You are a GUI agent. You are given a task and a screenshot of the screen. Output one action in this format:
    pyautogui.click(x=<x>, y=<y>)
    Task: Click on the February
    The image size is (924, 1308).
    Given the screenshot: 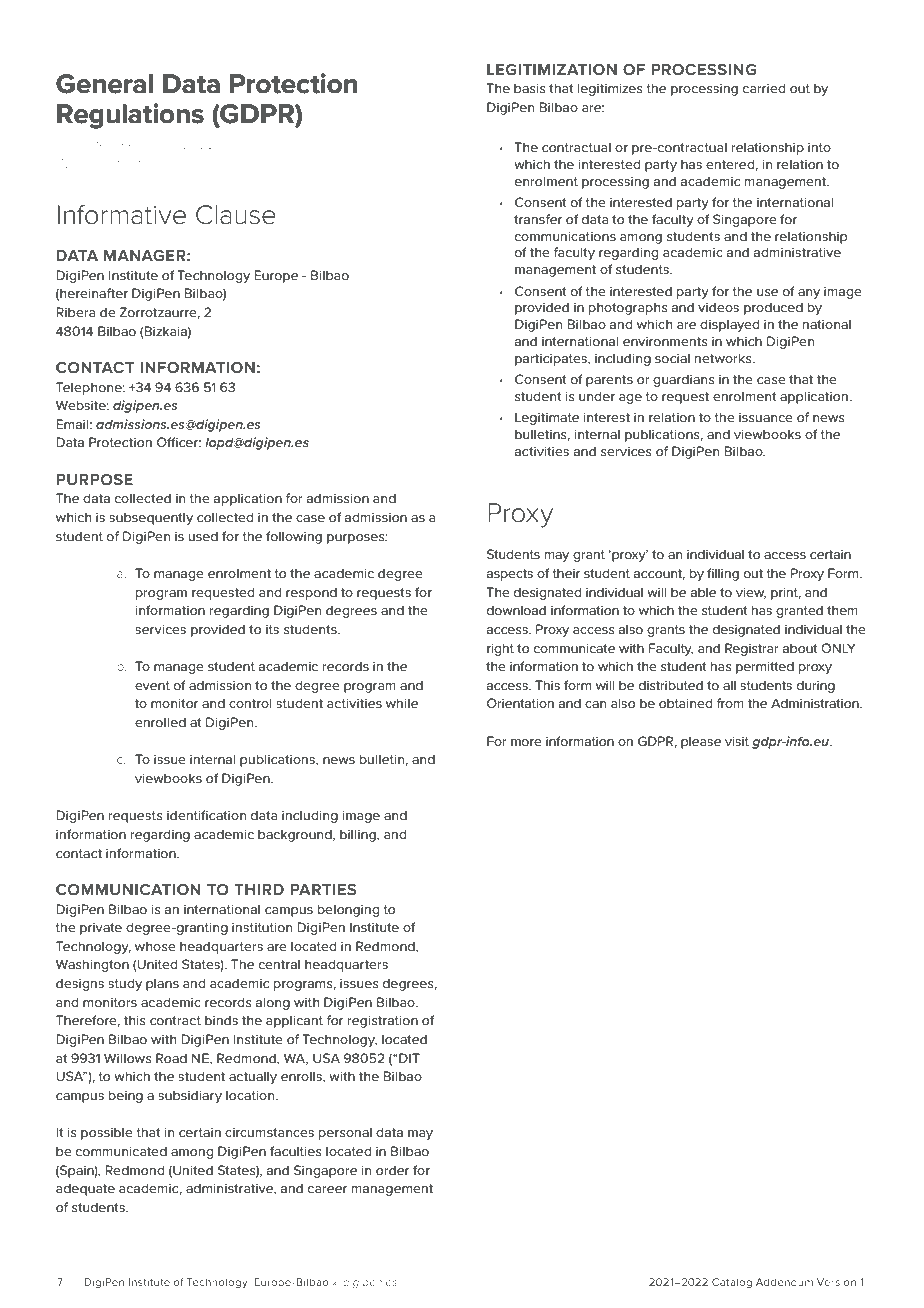 What is the action you would take?
    pyautogui.click(x=150, y=145)
